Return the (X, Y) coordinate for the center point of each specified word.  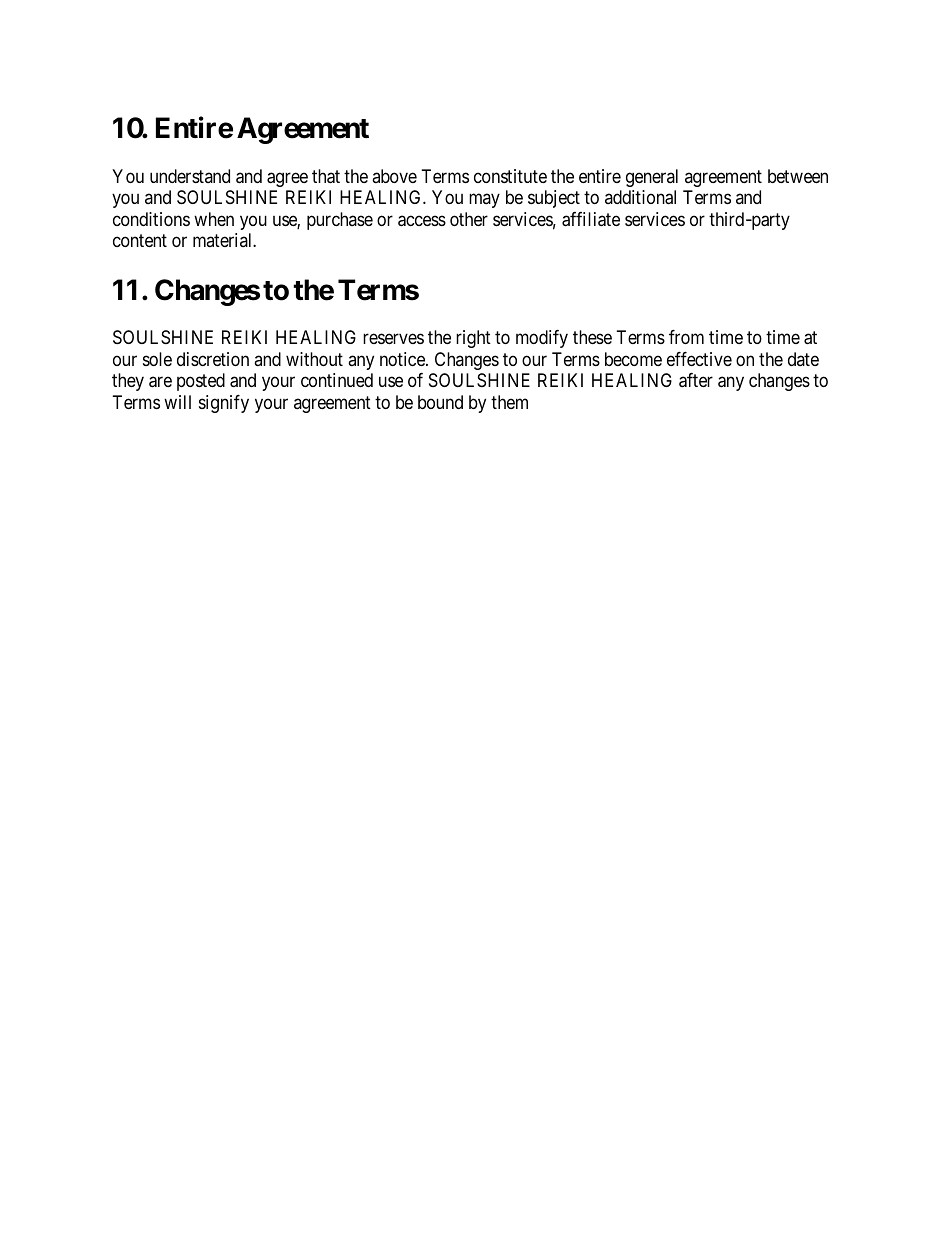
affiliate (591, 219)
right (473, 339)
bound (440, 402)
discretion (213, 359)
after (696, 380)
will (177, 402)
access (422, 221)
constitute (510, 176)
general (652, 178)
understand (190, 176)
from (686, 337)
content (140, 240)
